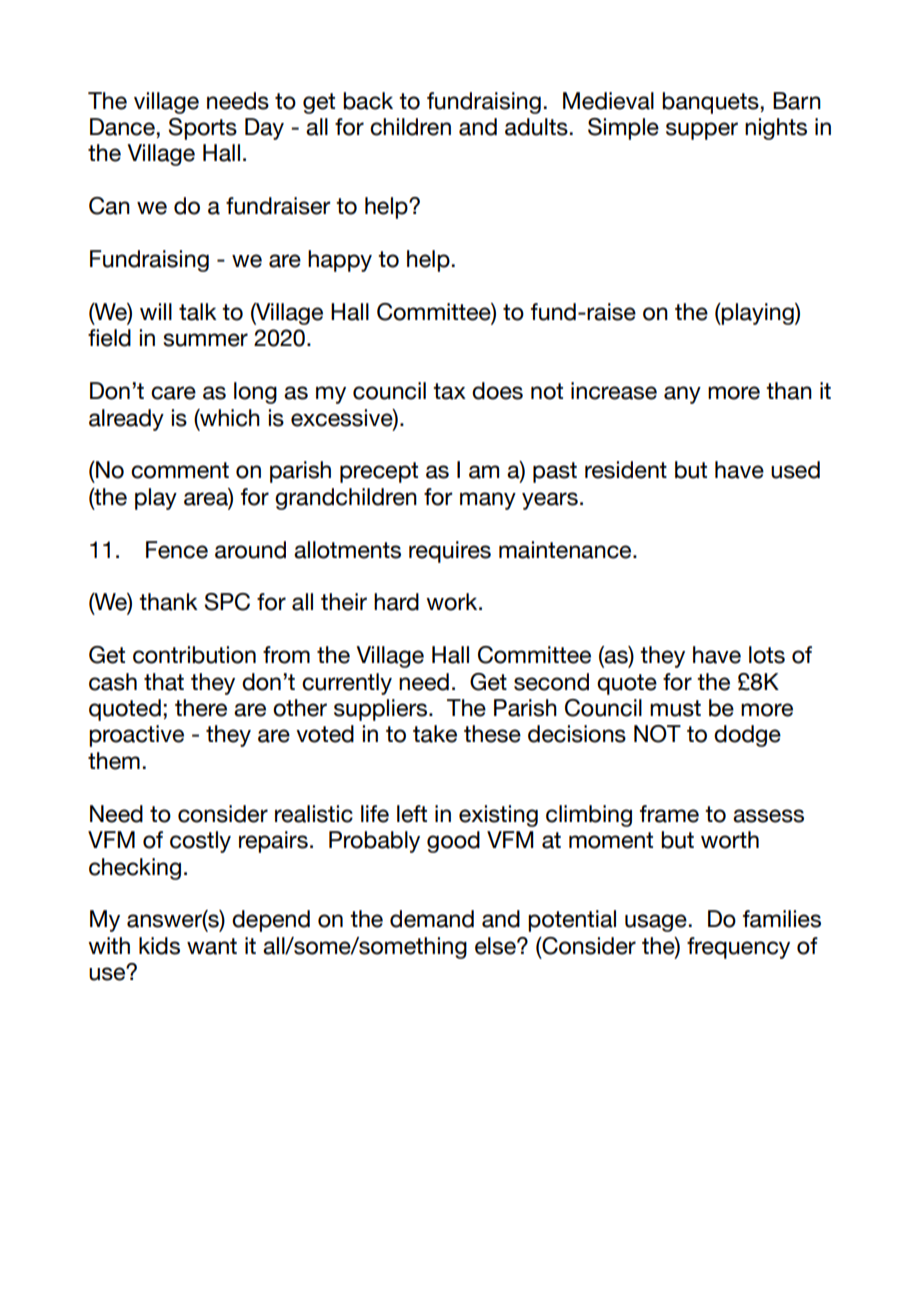 The width and height of the image is (924, 1308). What do you see at coordinates (212, 946) in the image?
I see `want` at bounding box center [212, 946].
